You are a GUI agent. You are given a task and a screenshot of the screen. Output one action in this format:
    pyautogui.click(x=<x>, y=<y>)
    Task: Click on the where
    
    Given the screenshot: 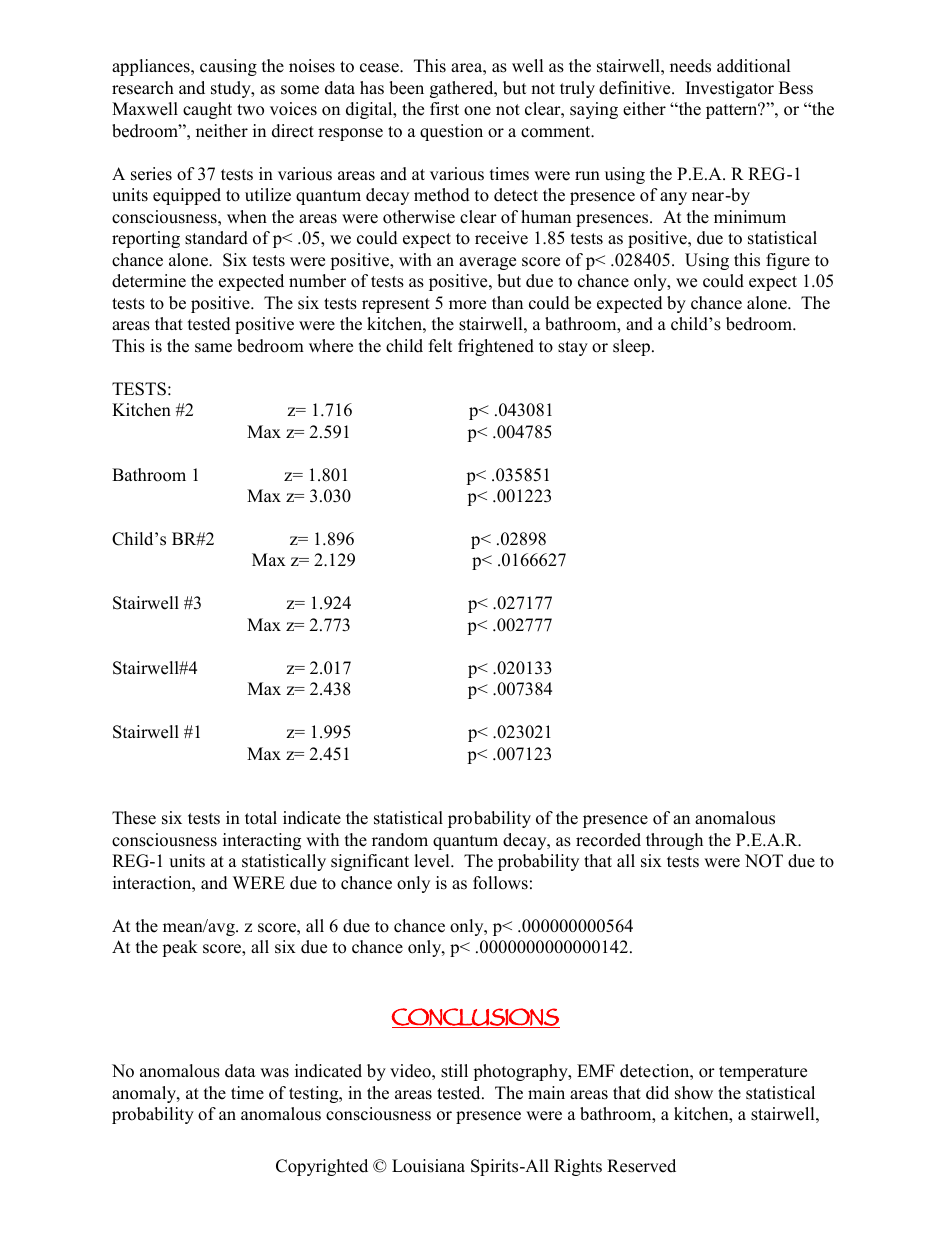 What is the action you would take?
    pyautogui.click(x=331, y=346)
